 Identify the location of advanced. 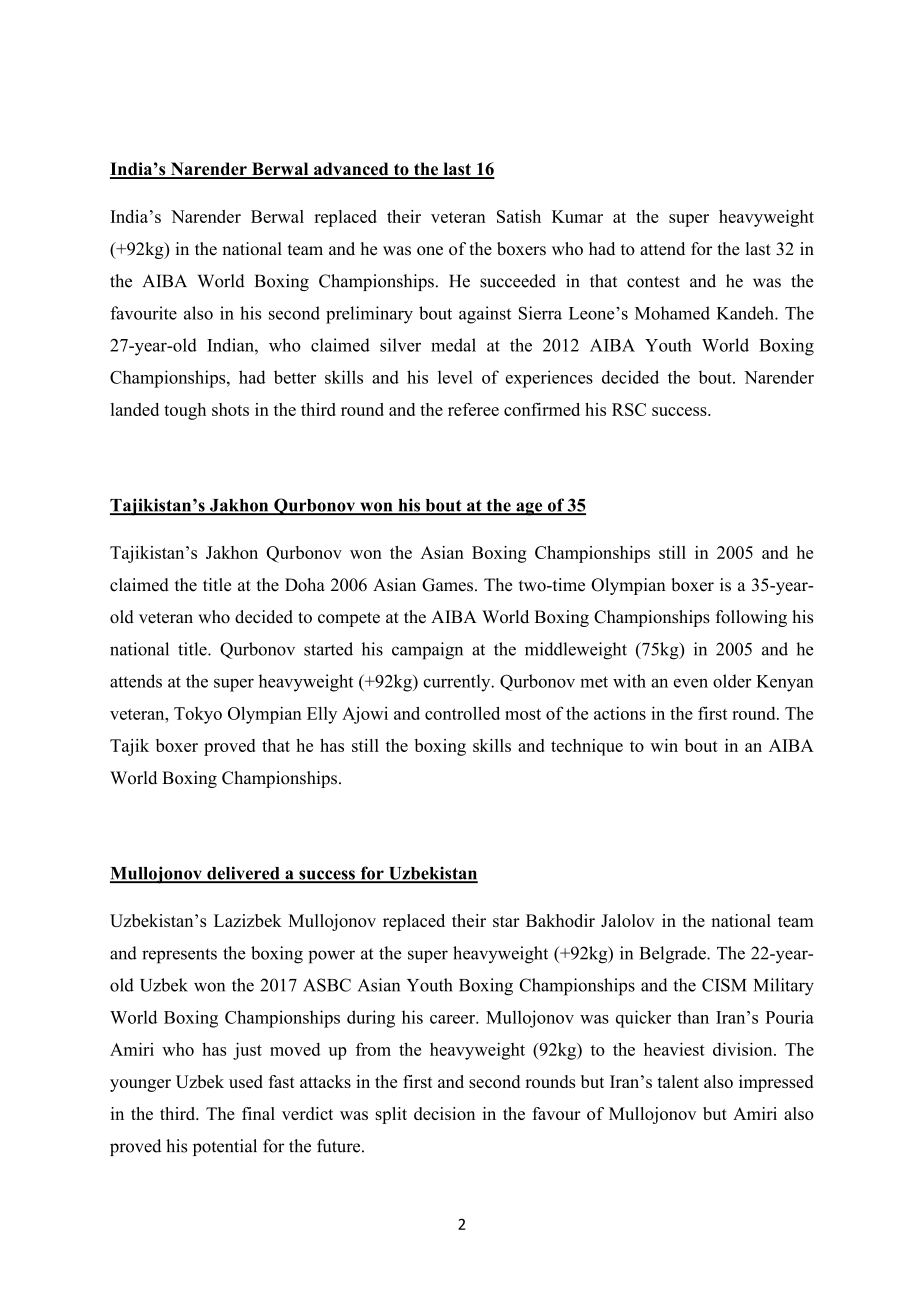
(351, 170).
